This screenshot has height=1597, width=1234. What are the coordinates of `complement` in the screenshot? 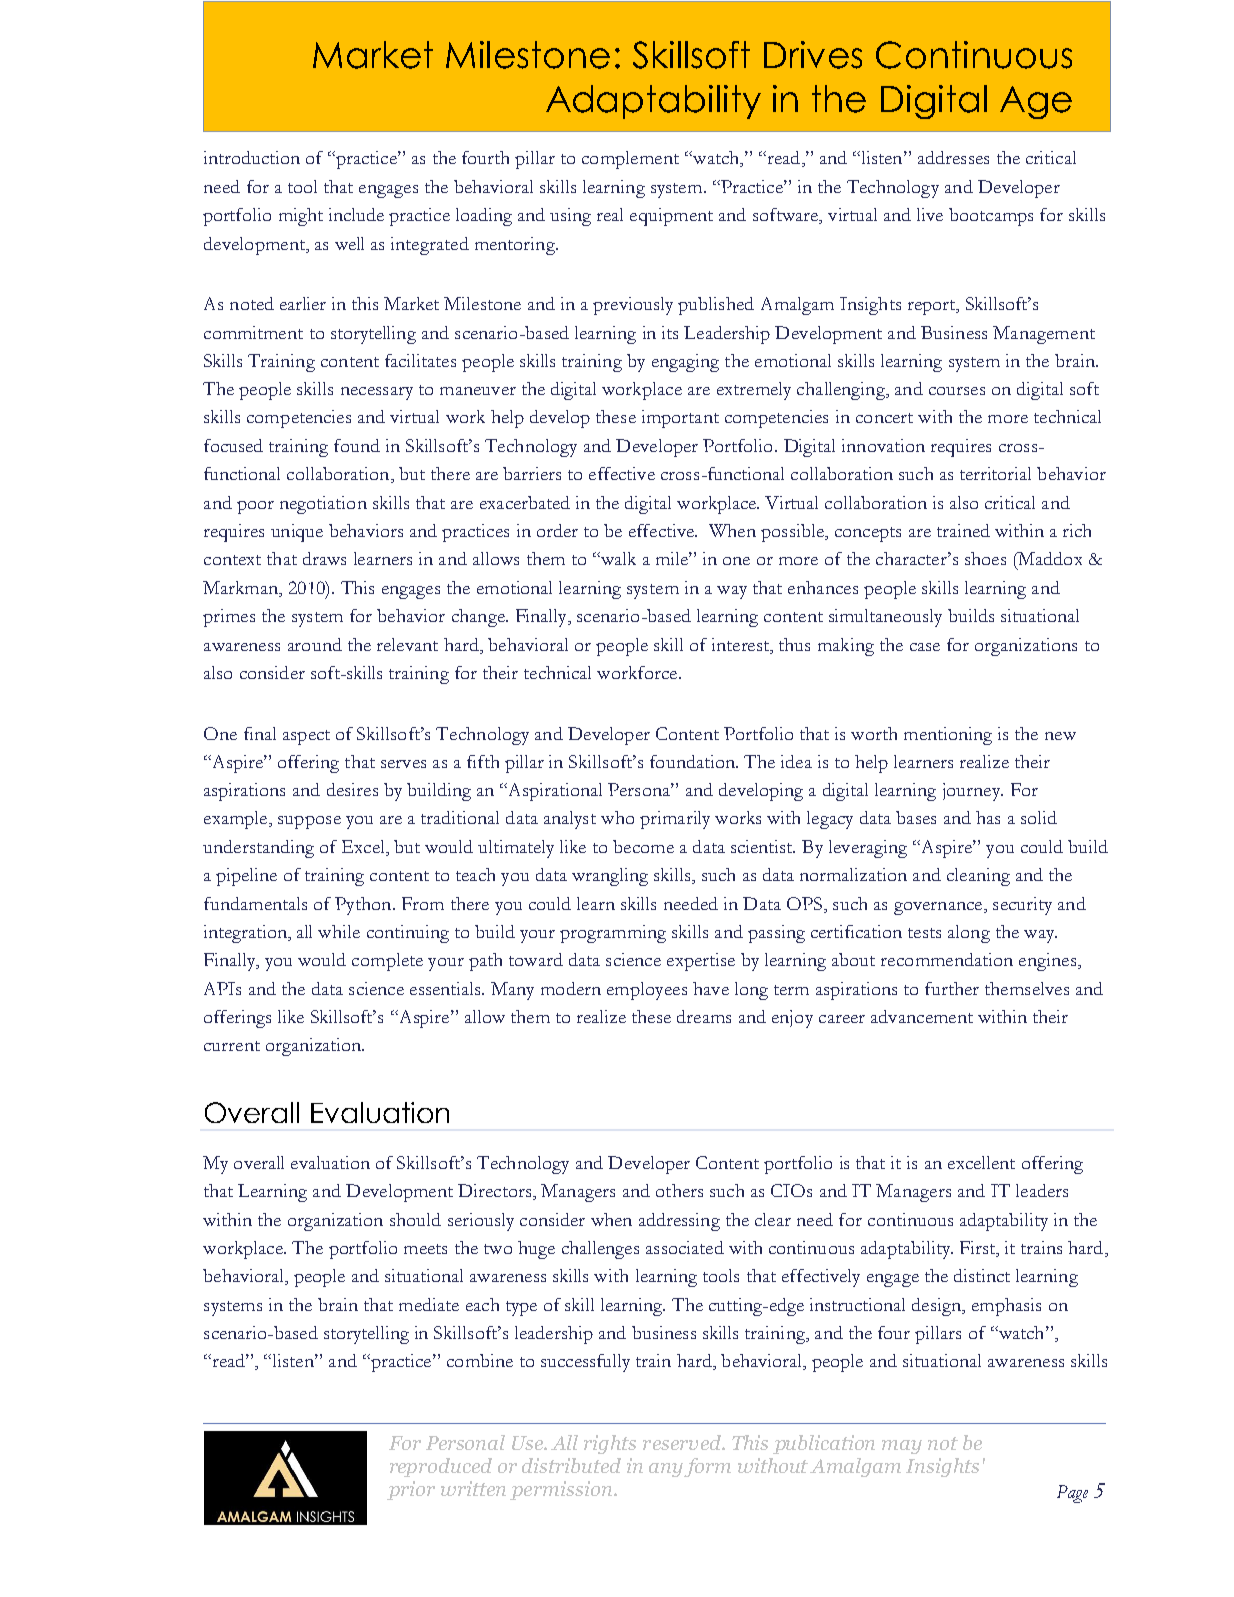 It's located at (630, 160).
